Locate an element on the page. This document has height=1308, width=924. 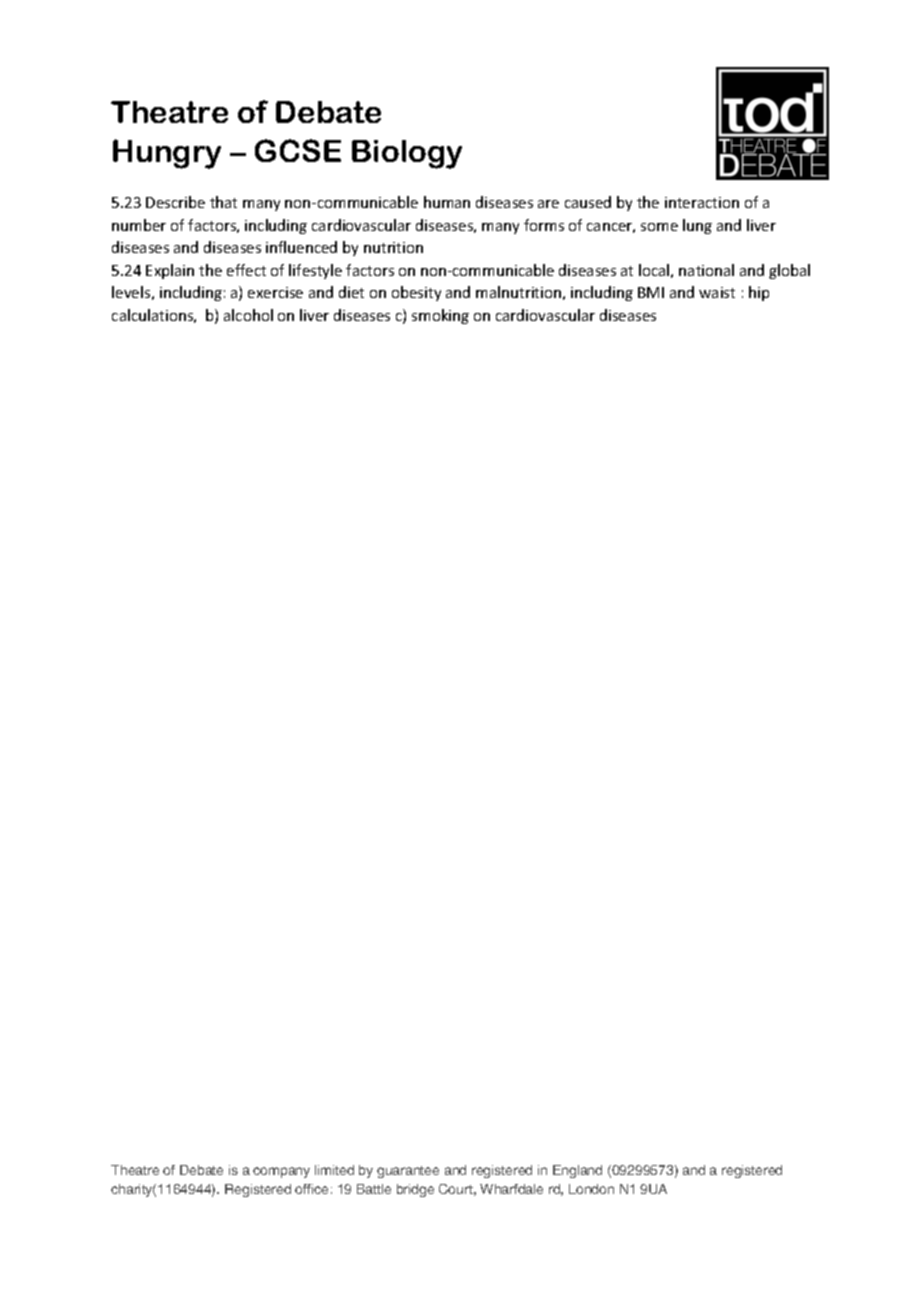
interaction is located at coordinates (702, 202).
